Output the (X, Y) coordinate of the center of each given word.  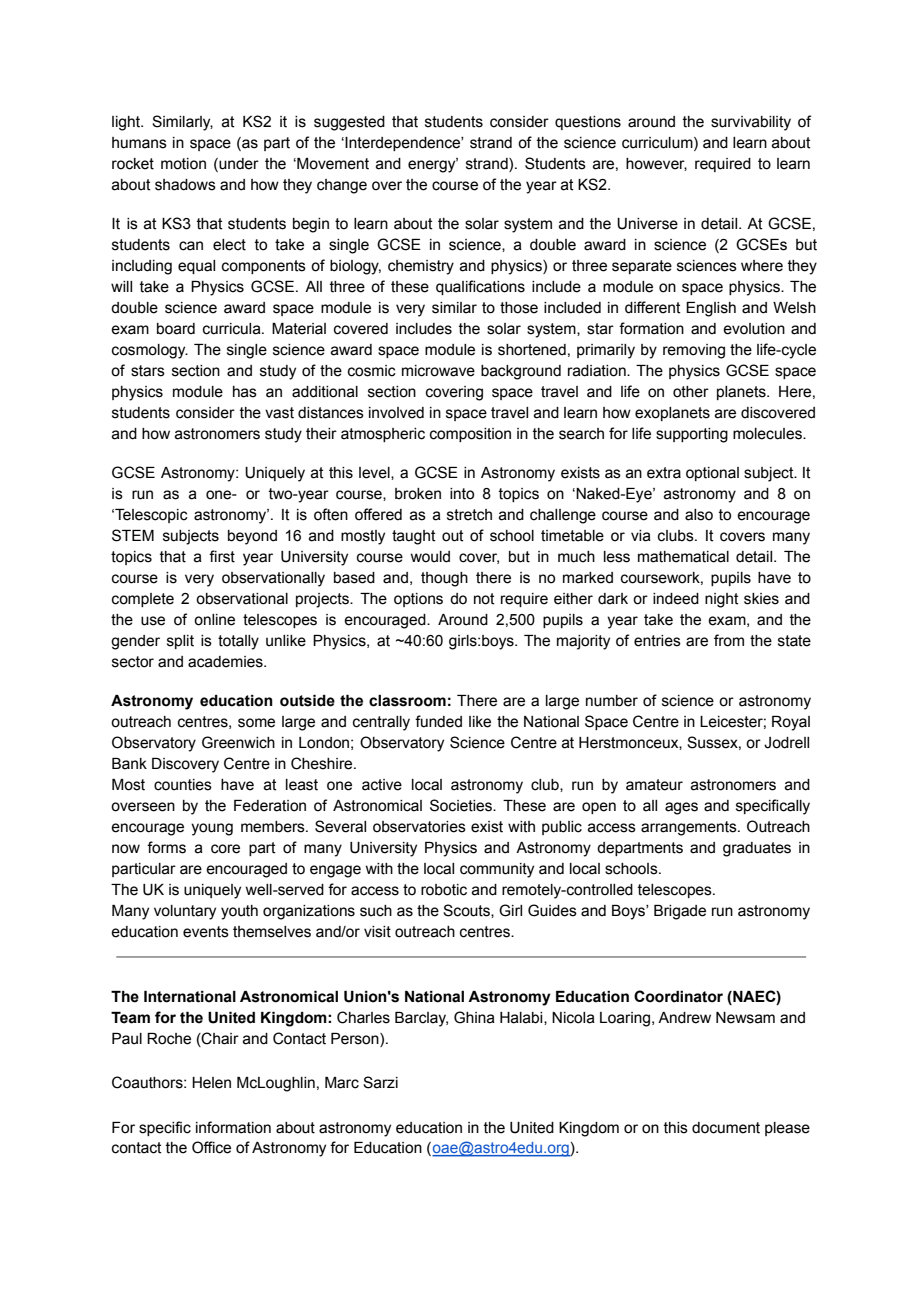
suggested (349, 123)
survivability (751, 123)
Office (211, 1147)
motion (183, 164)
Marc (342, 1083)
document (726, 1128)
